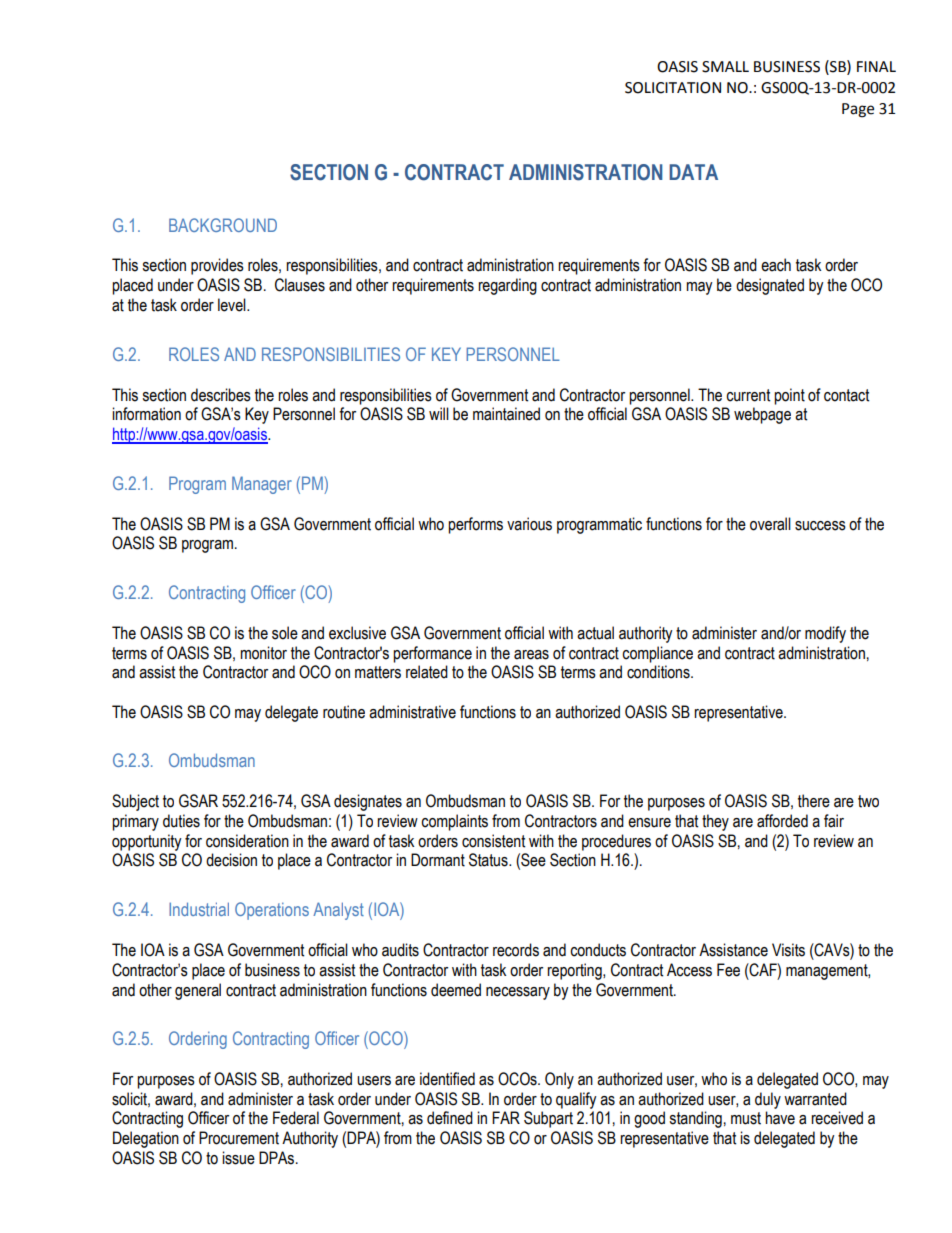 Image resolution: width=952 pixels, height=1233 pixels. Describe the element at coordinates (506, 414) in the screenshot. I see `maintained` at that location.
